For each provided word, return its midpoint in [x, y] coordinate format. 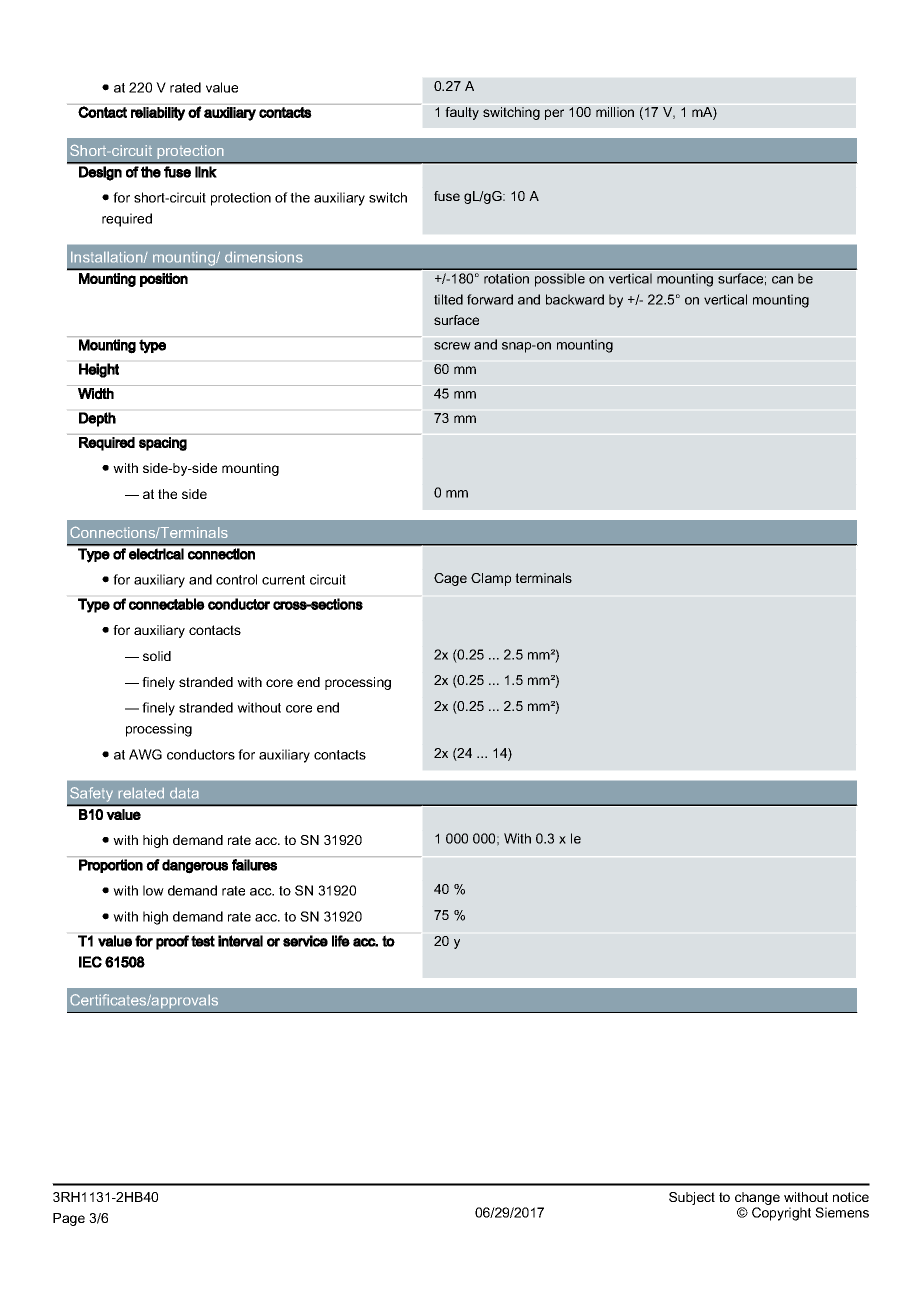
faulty [462, 113]
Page [69, 1219]
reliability [158, 114]
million [615, 112]
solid [157, 656]
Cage [450, 579]
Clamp [491, 579]
